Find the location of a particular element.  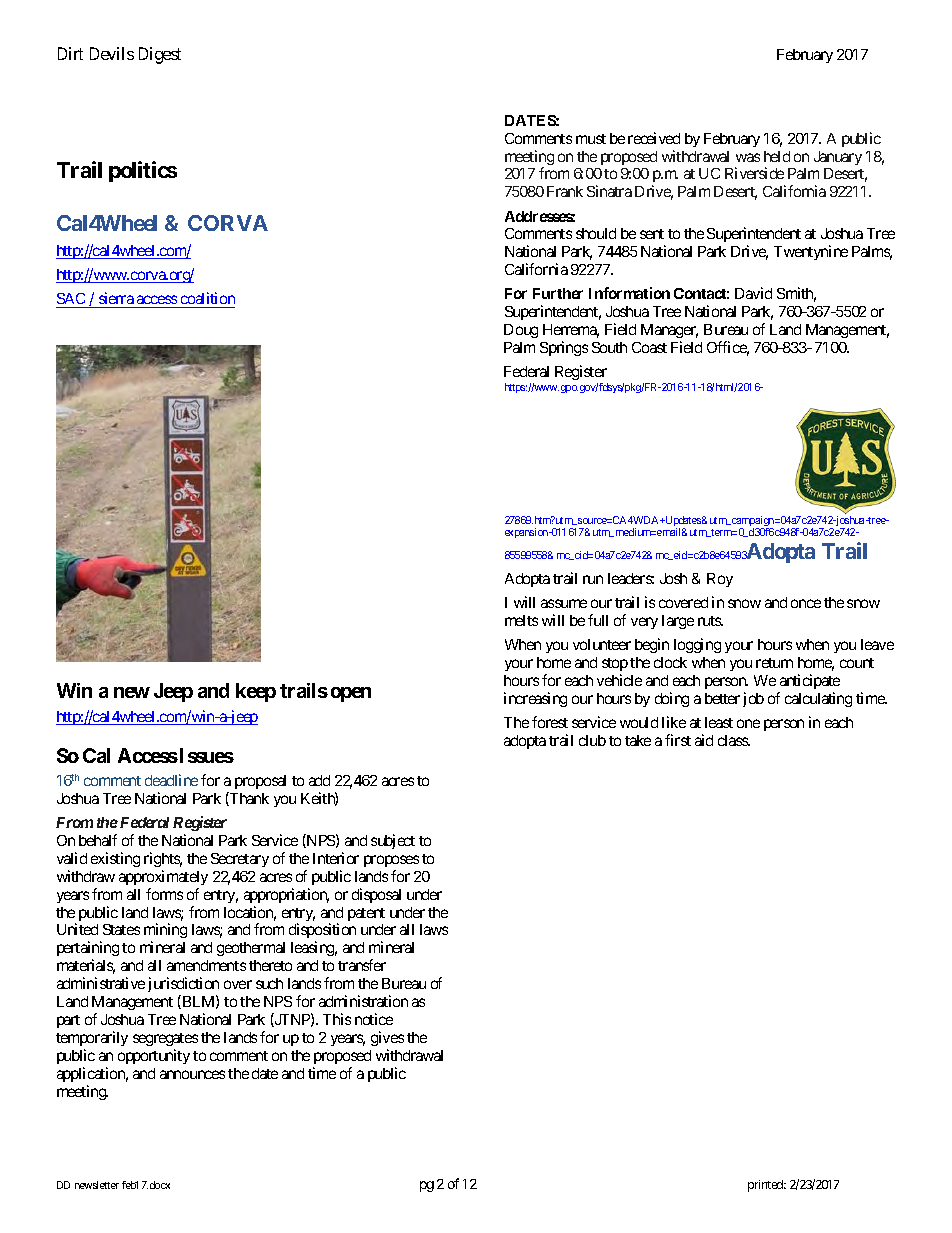

Coast is located at coordinates (649, 347).
